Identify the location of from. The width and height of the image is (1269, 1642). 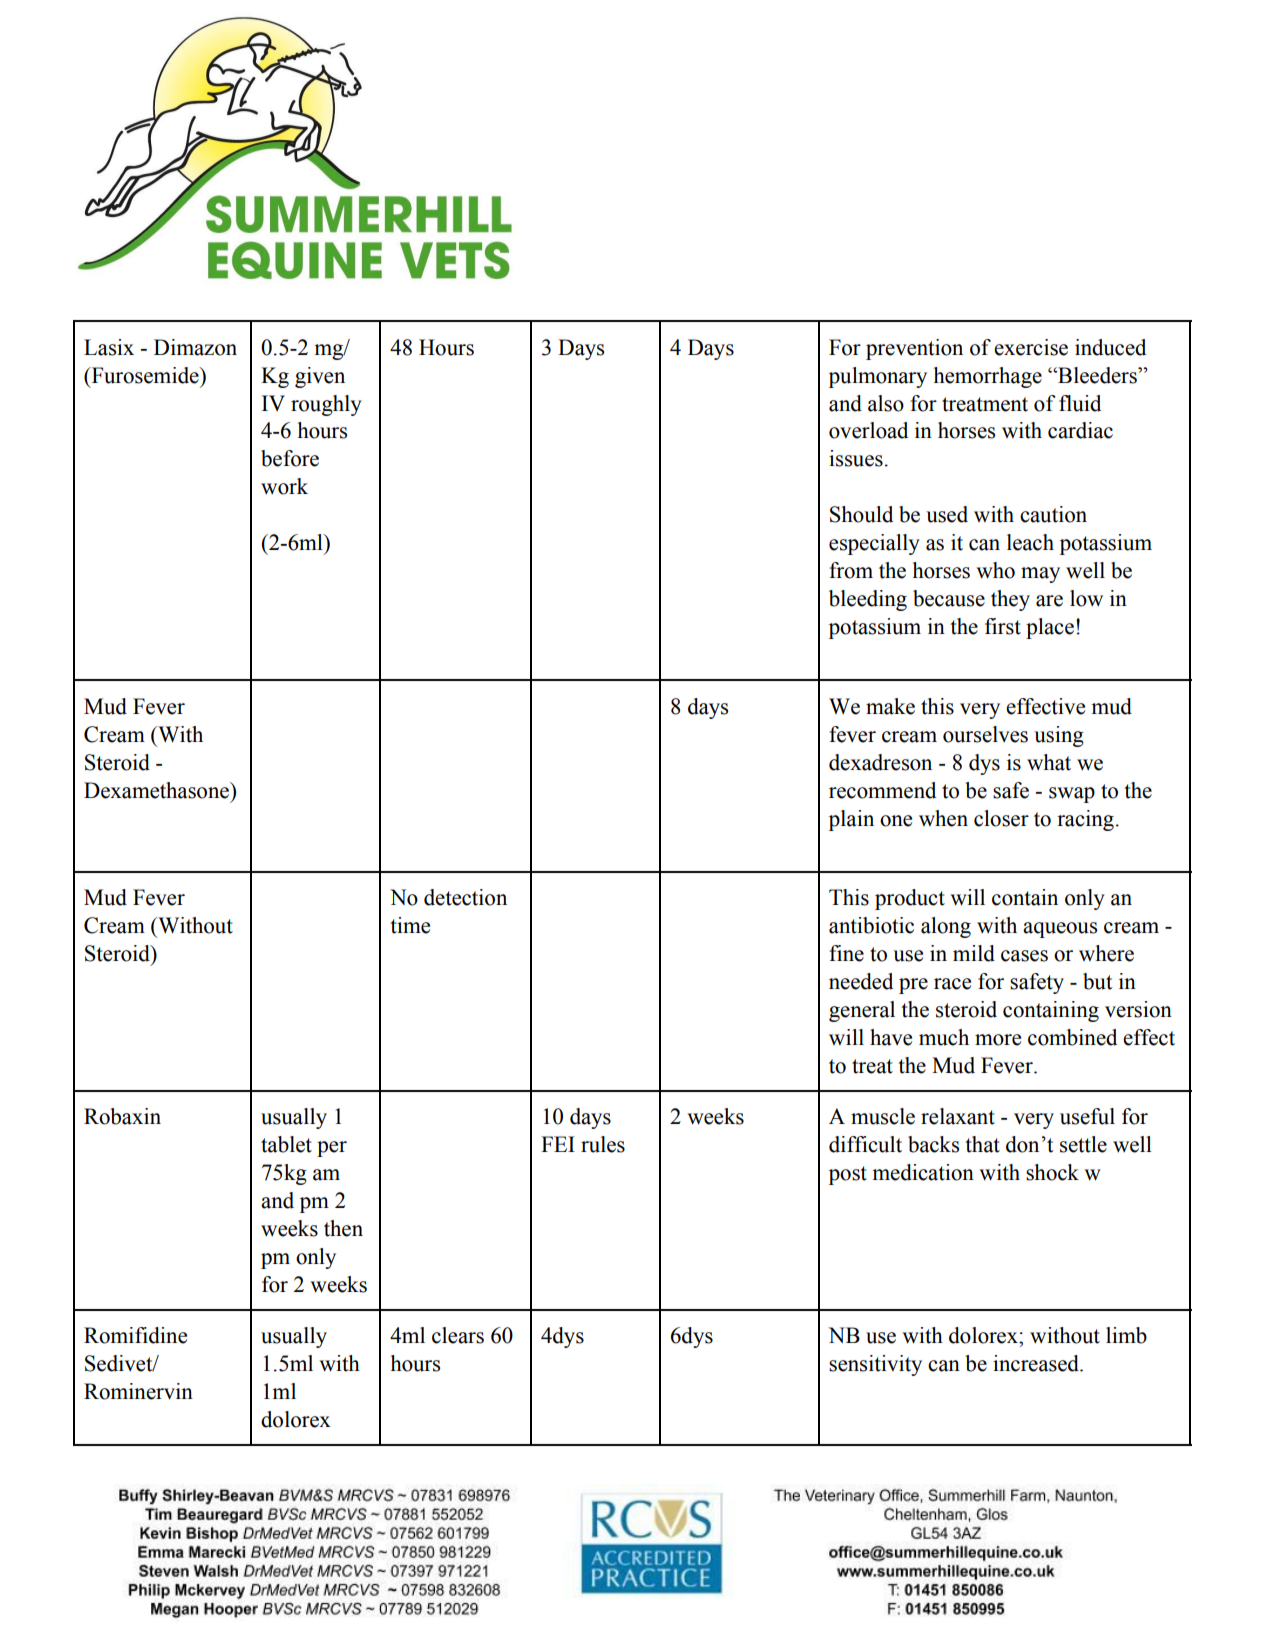
(851, 570).
